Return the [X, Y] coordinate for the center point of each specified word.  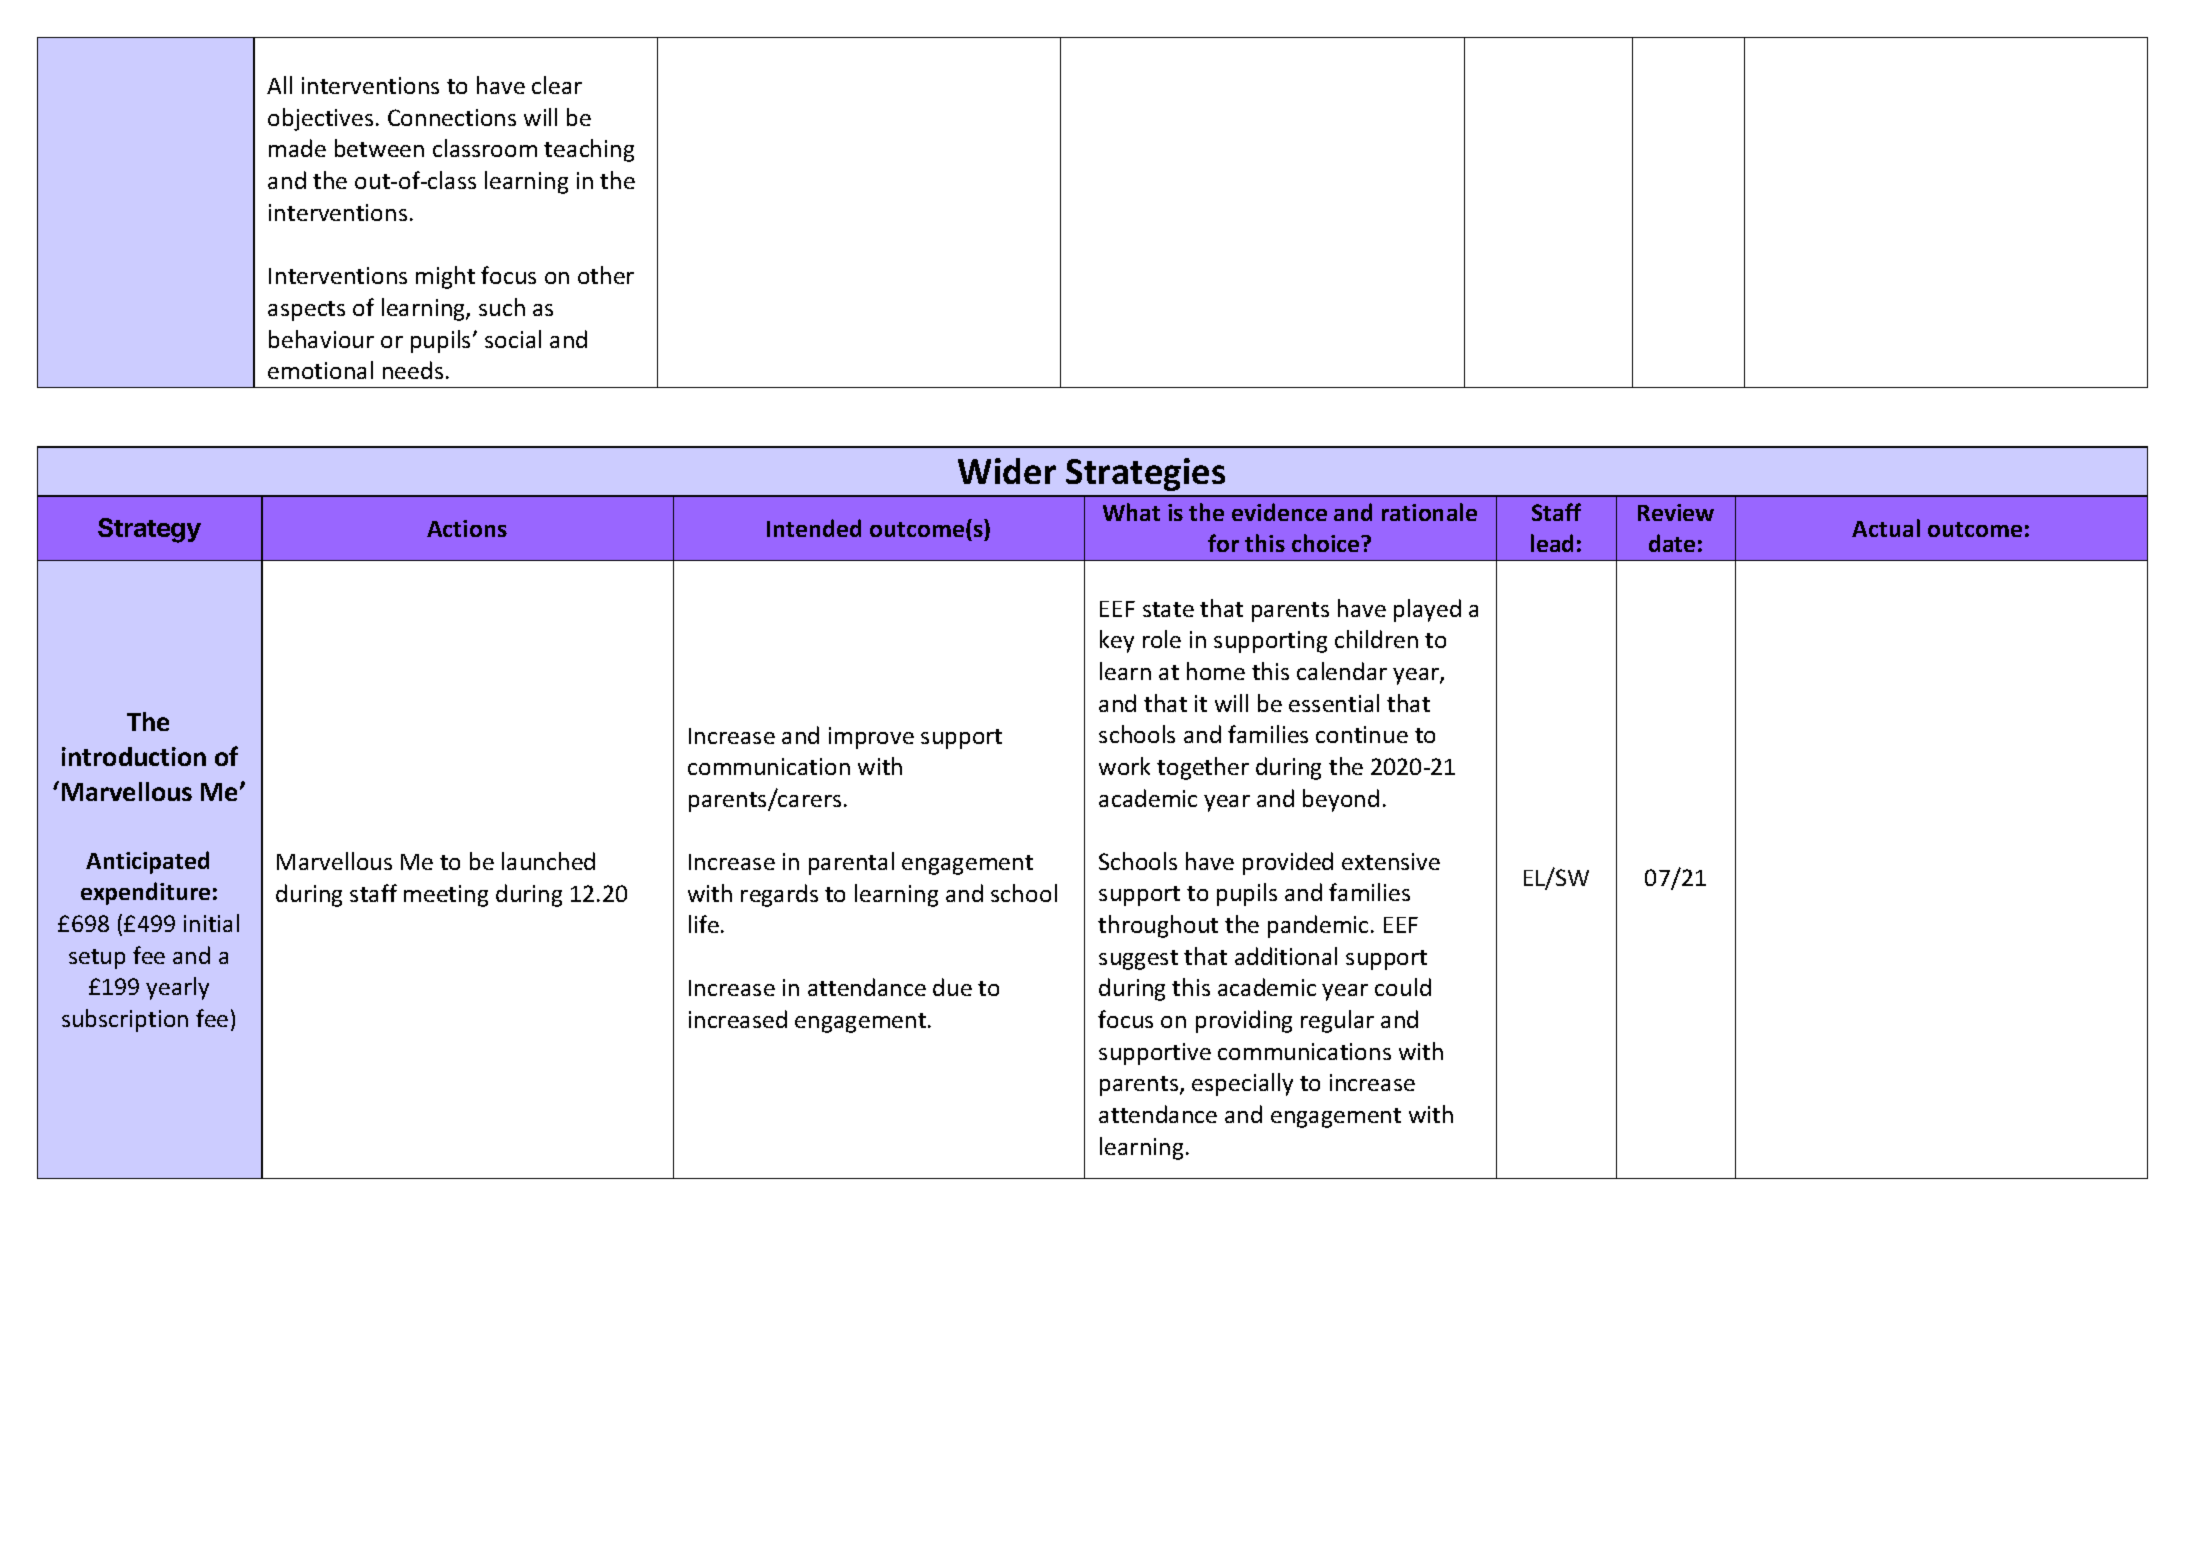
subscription [125, 1020]
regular [1337, 1021]
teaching [589, 150]
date [1672, 543]
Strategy [149, 530]
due [952, 987]
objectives [320, 119]
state [1168, 609]
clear [557, 85]
